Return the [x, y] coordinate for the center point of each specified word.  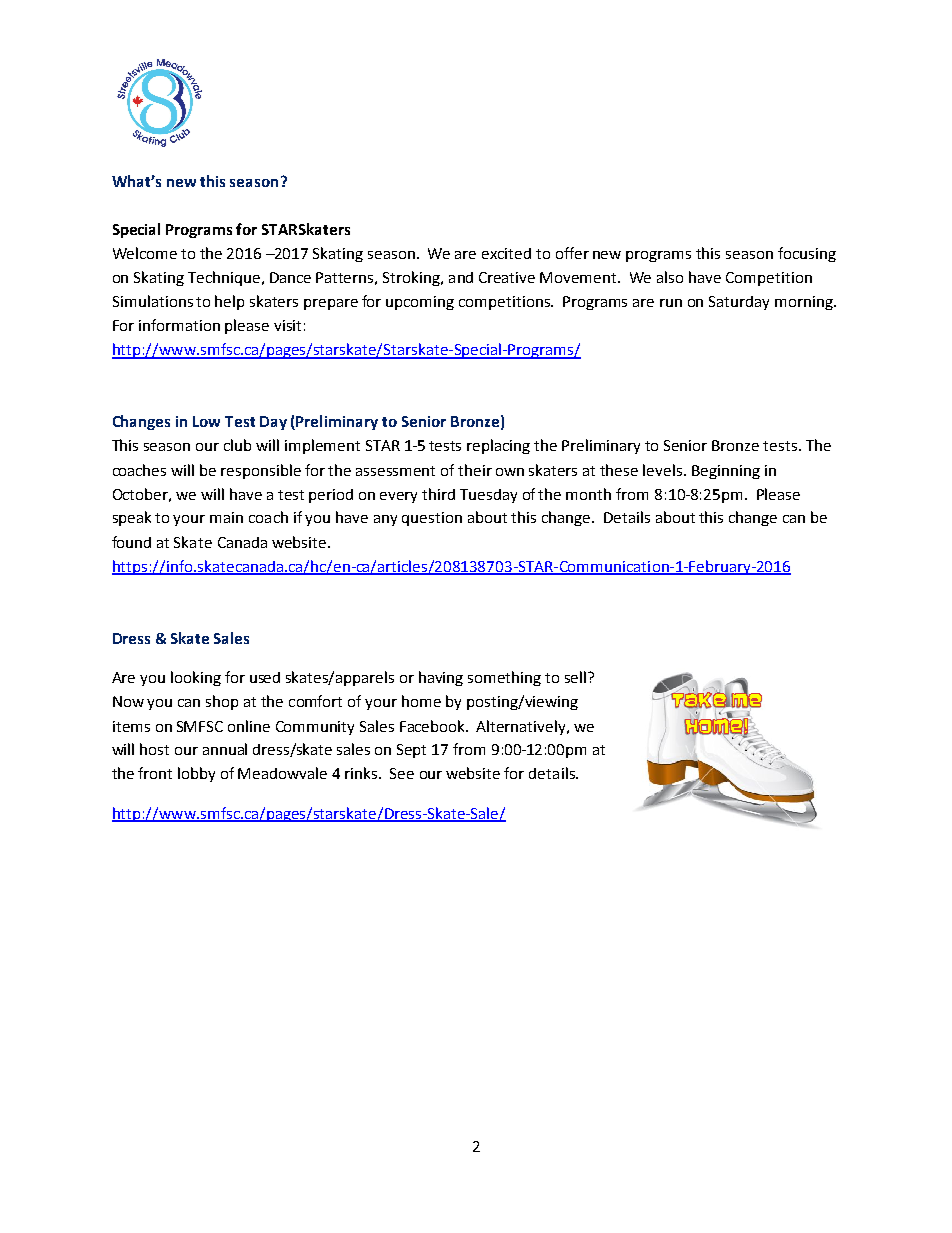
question [432, 519]
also [670, 277]
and [461, 277]
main [226, 517]
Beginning [726, 472]
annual [225, 749]
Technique [224, 278]
